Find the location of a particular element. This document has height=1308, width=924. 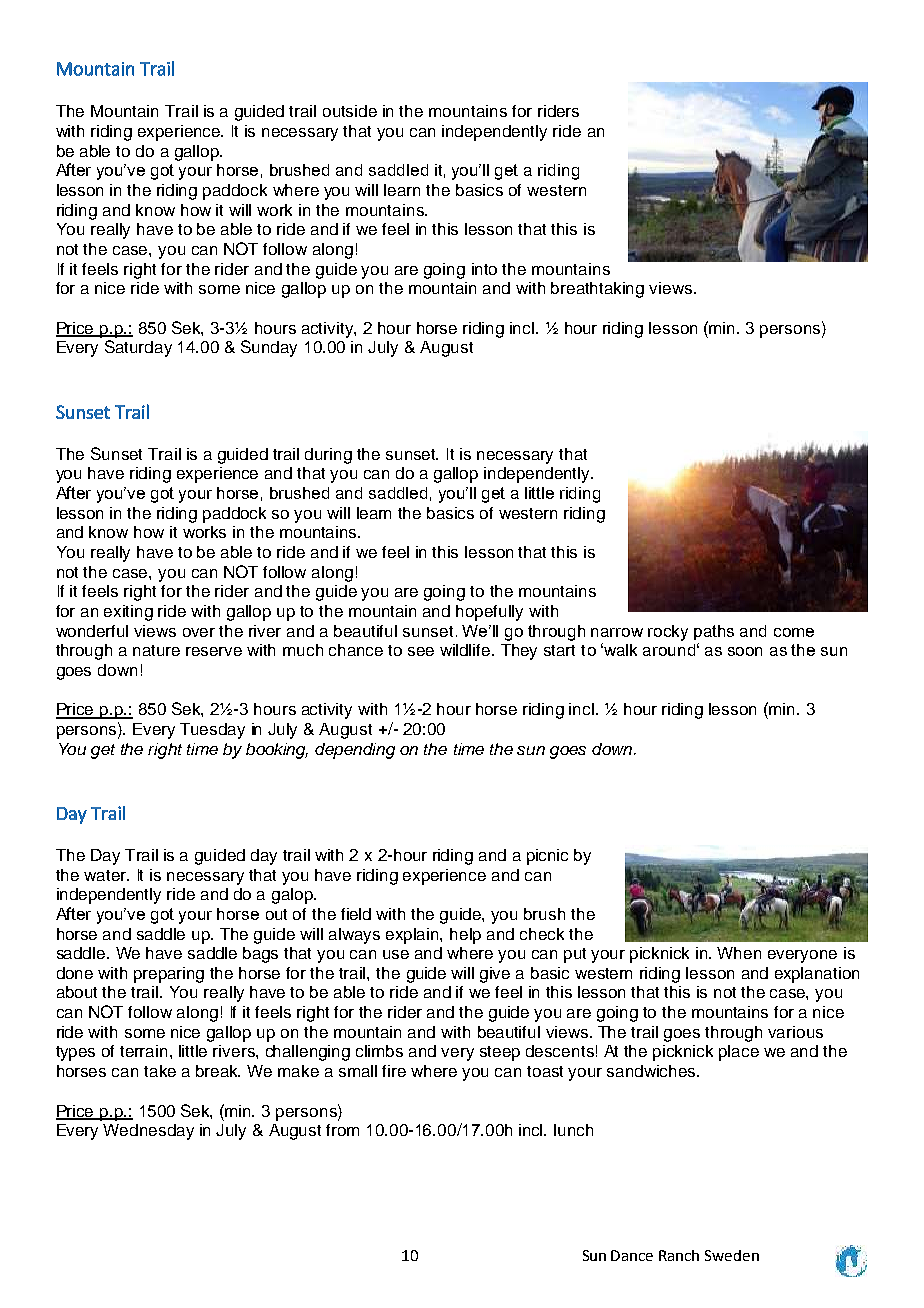

breathtaking is located at coordinates (597, 290).
